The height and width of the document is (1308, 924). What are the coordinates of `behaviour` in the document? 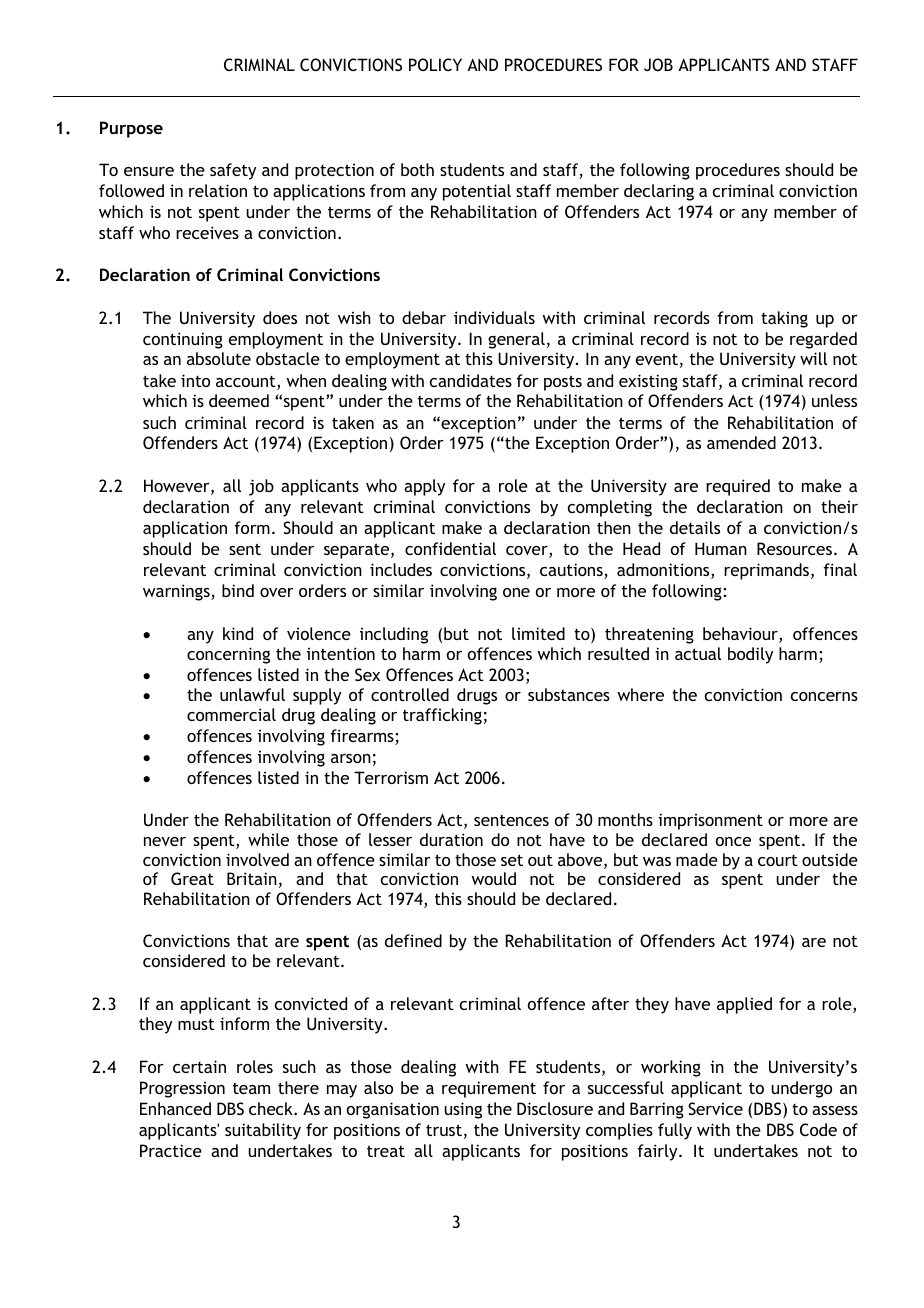 It's located at (741, 635).
